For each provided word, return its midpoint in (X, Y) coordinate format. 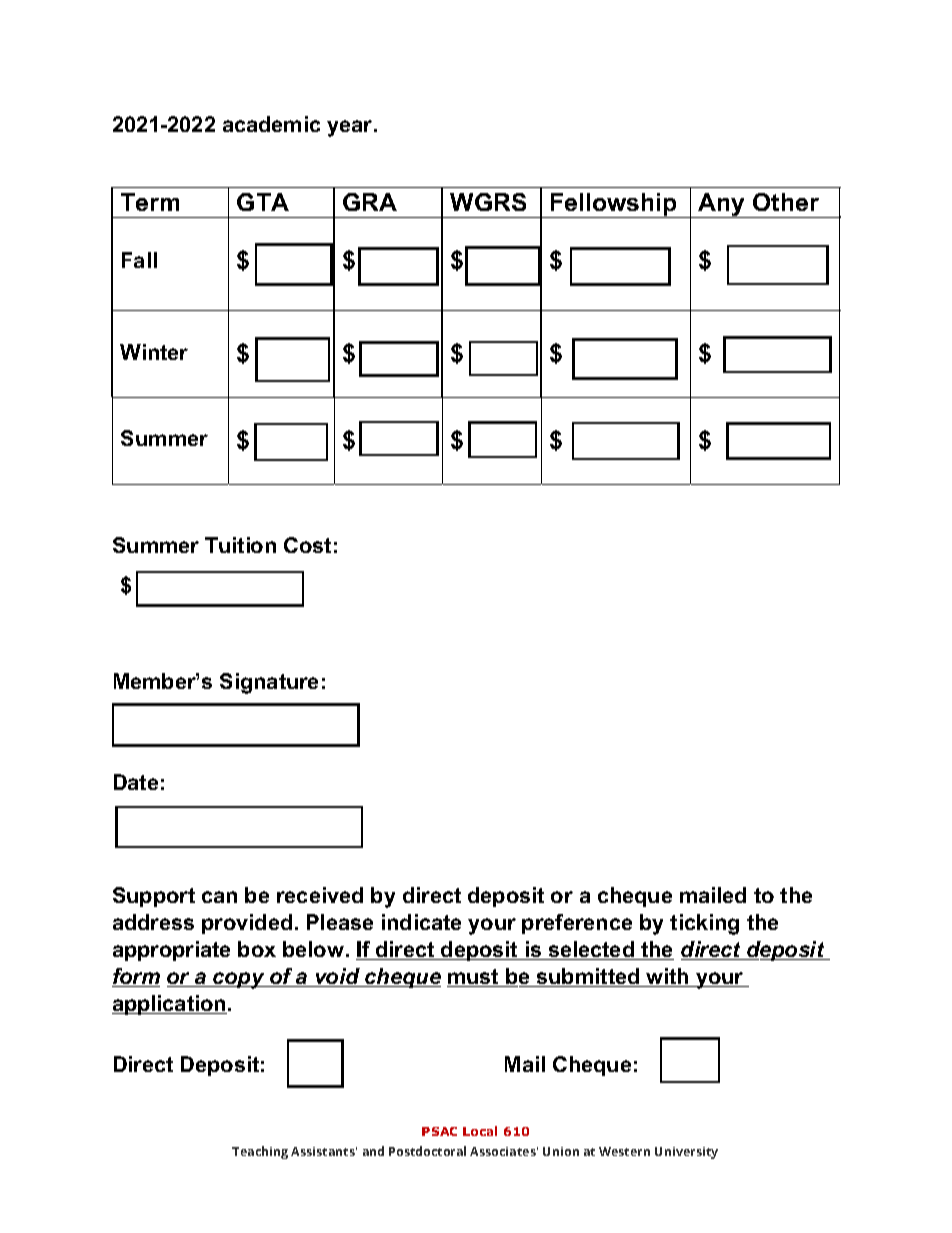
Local (480, 1131)
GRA (370, 202)
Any (722, 205)
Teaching (260, 1152)
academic (271, 124)
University (686, 1153)
